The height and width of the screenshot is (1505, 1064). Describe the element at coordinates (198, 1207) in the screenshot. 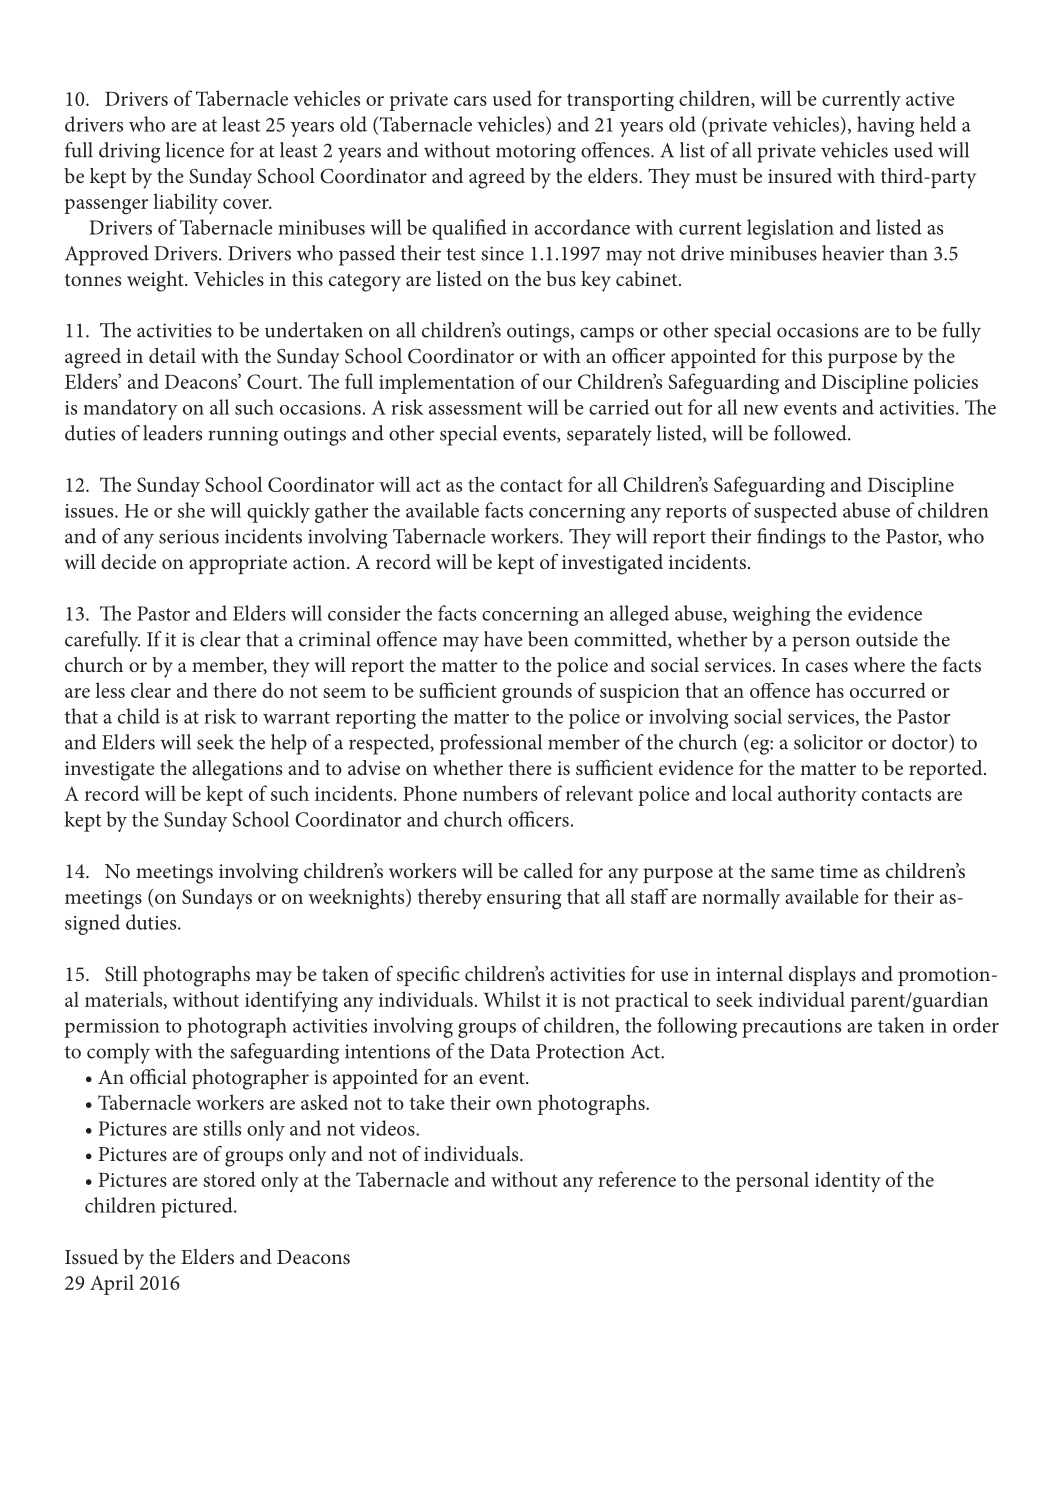

I see `pictured` at that location.
